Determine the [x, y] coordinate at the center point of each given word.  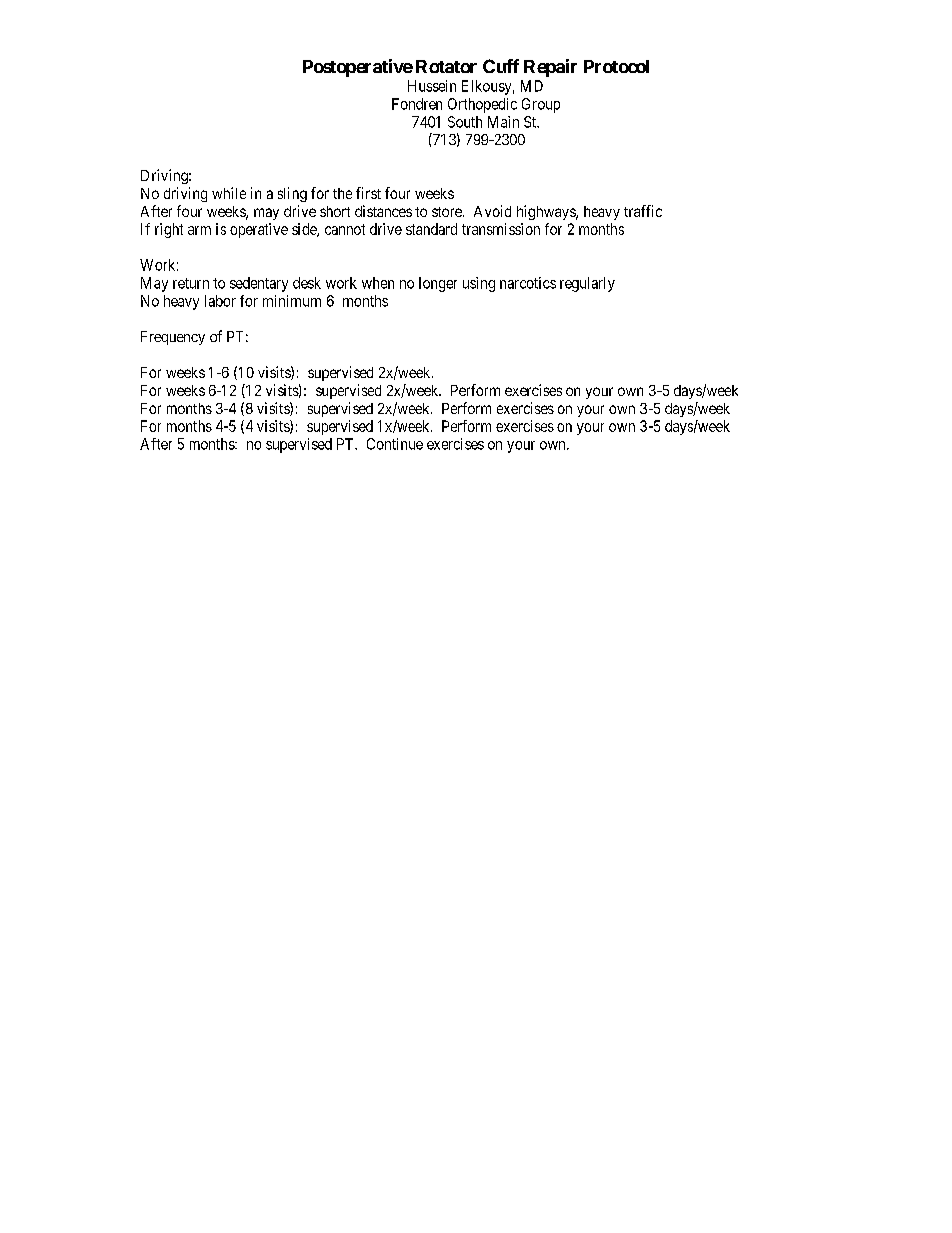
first [368, 193]
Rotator [446, 66]
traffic [643, 211]
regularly [587, 284]
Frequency [173, 338]
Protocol [616, 66]
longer [438, 284]
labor [220, 301]
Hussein [432, 86]
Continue [395, 444]
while [229, 193]
